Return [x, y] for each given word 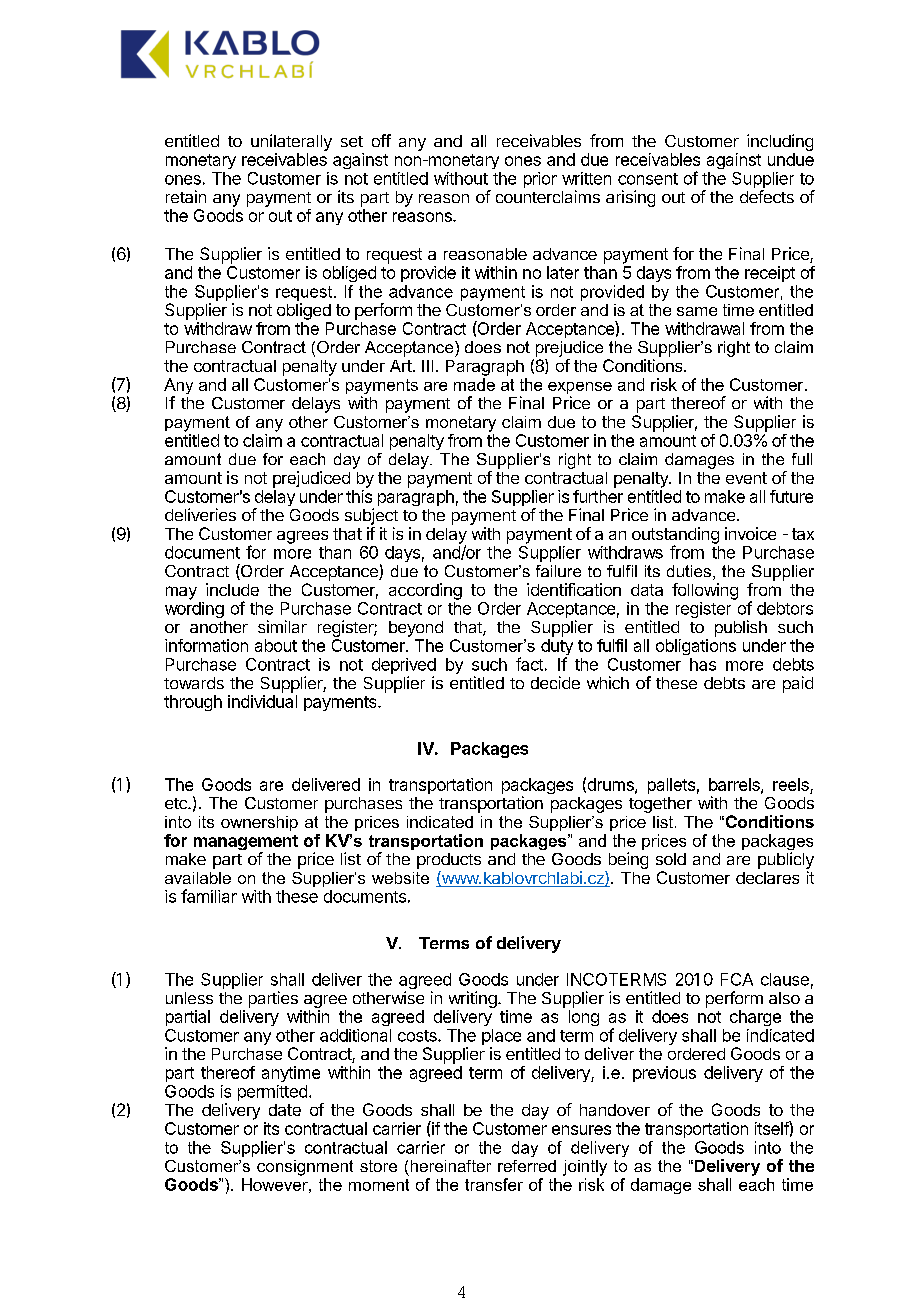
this [359, 496]
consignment [305, 1168]
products [449, 861]
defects [767, 196]
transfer [494, 1184]
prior [540, 180]
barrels [735, 785]
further [598, 496]
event [746, 478]
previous [664, 1074]
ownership [259, 823]
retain [186, 196]
